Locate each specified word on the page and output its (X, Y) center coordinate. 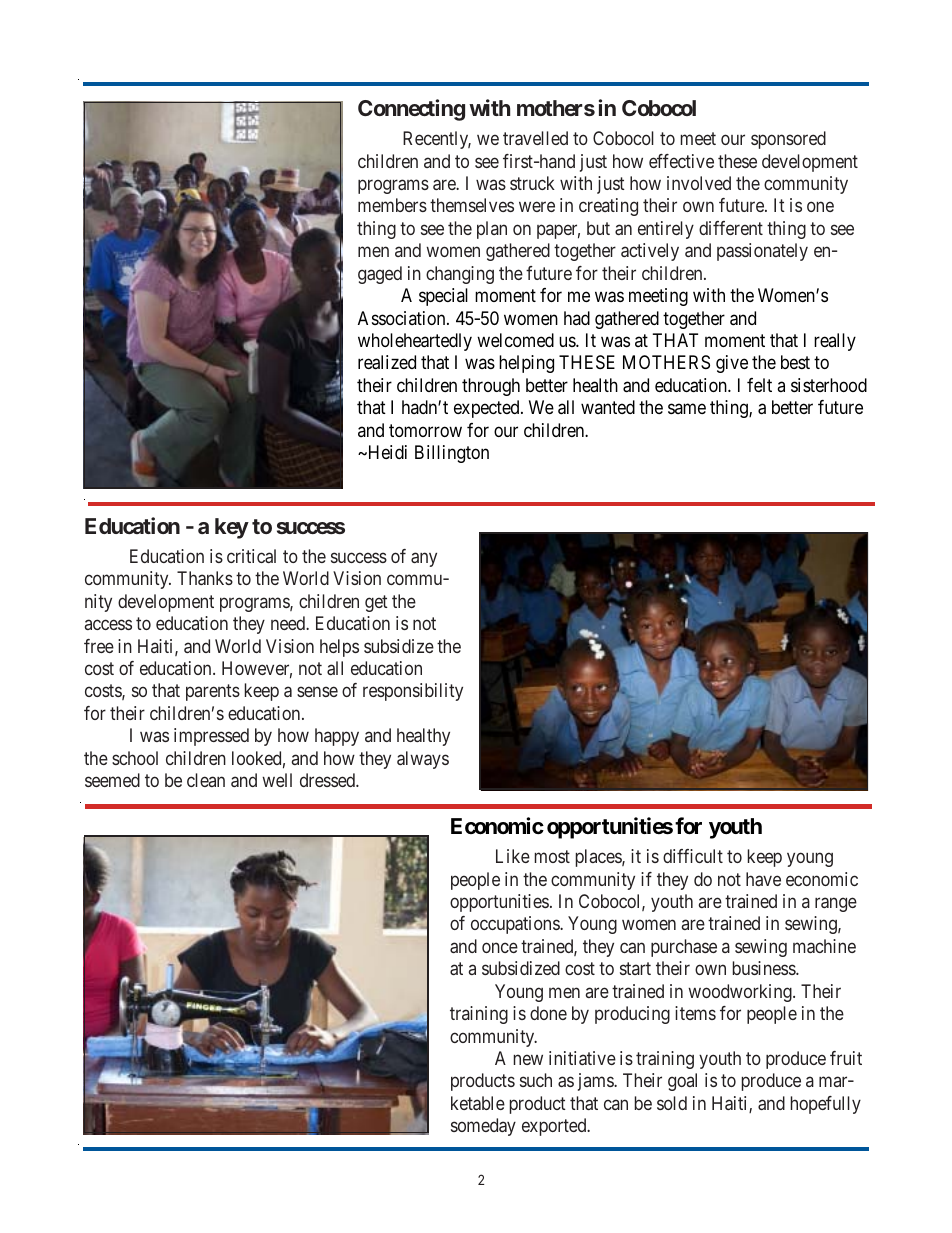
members (392, 205)
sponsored (788, 140)
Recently (437, 140)
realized (387, 362)
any (424, 559)
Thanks (205, 578)
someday (483, 1127)
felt (759, 385)
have (763, 879)
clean (206, 780)
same (687, 409)
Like (513, 856)
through (491, 387)
